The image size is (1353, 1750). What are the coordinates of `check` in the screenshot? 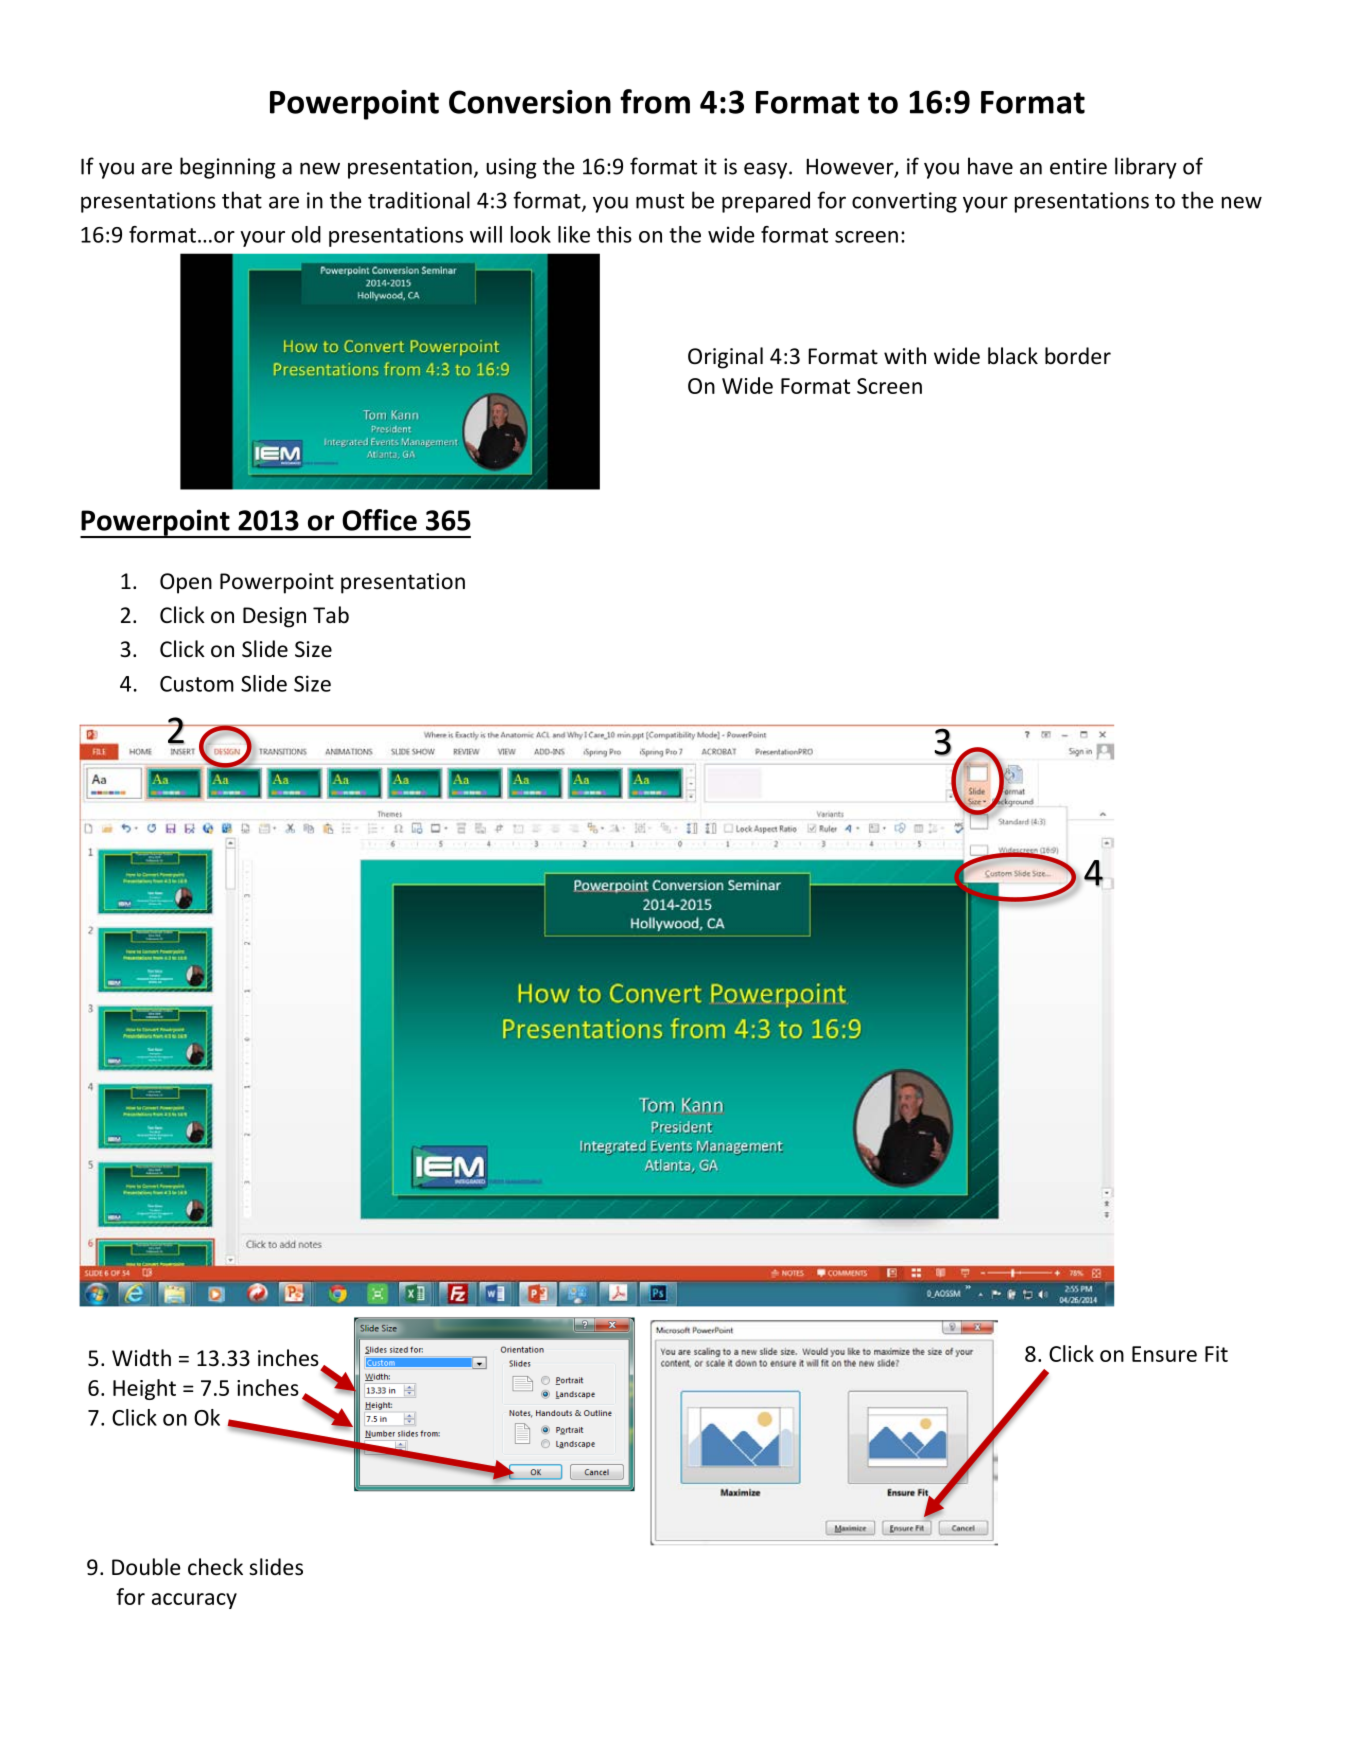 It's located at (215, 1567).
